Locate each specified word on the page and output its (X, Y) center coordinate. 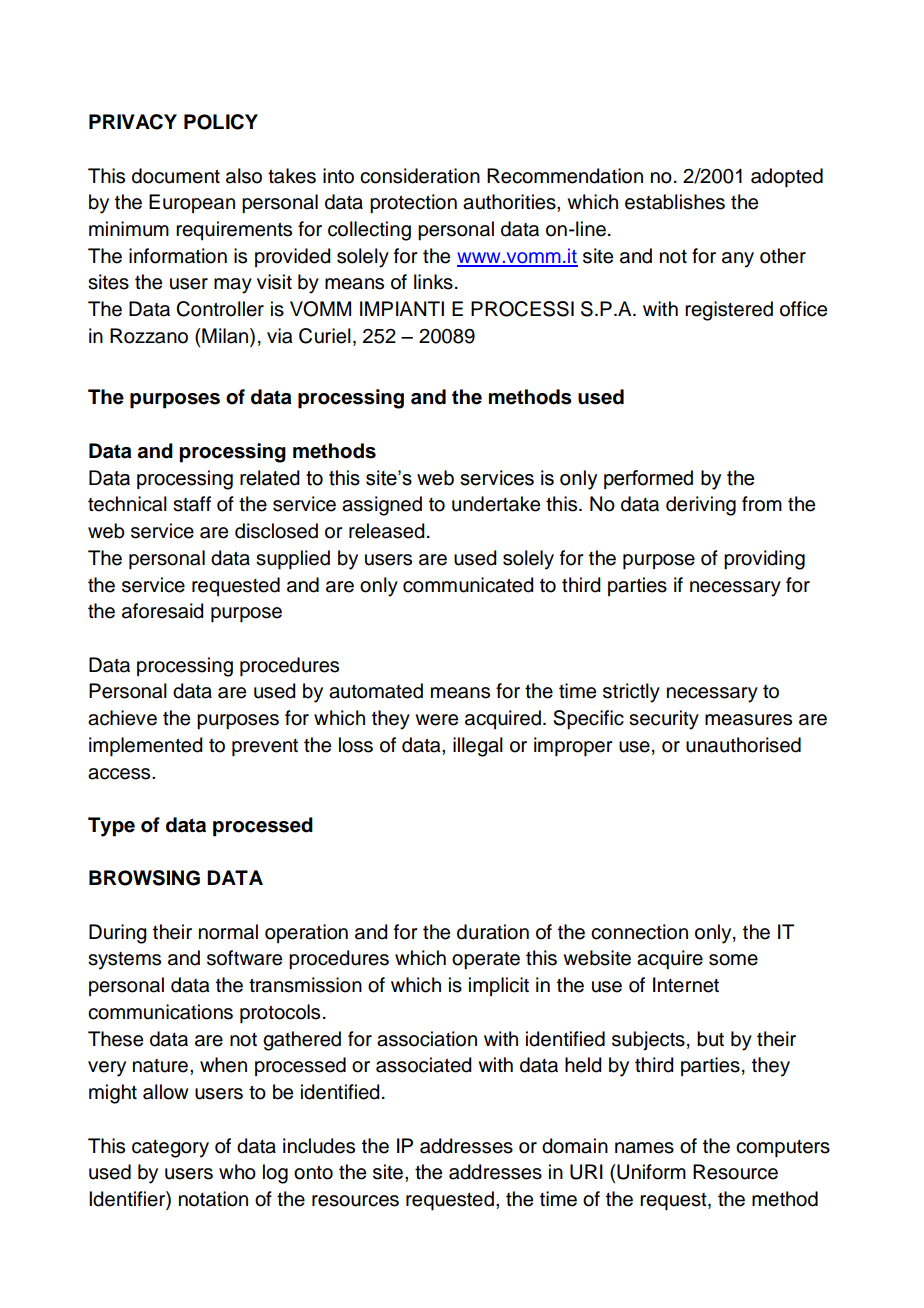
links (433, 282)
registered (729, 311)
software (244, 958)
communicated (468, 585)
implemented (146, 747)
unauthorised (743, 745)
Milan (225, 337)
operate (486, 961)
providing (764, 560)
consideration (420, 176)
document (176, 176)
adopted (787, 178)
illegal (478, 747)
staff (192, 504)
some (733, 960)
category (170, 1149)
